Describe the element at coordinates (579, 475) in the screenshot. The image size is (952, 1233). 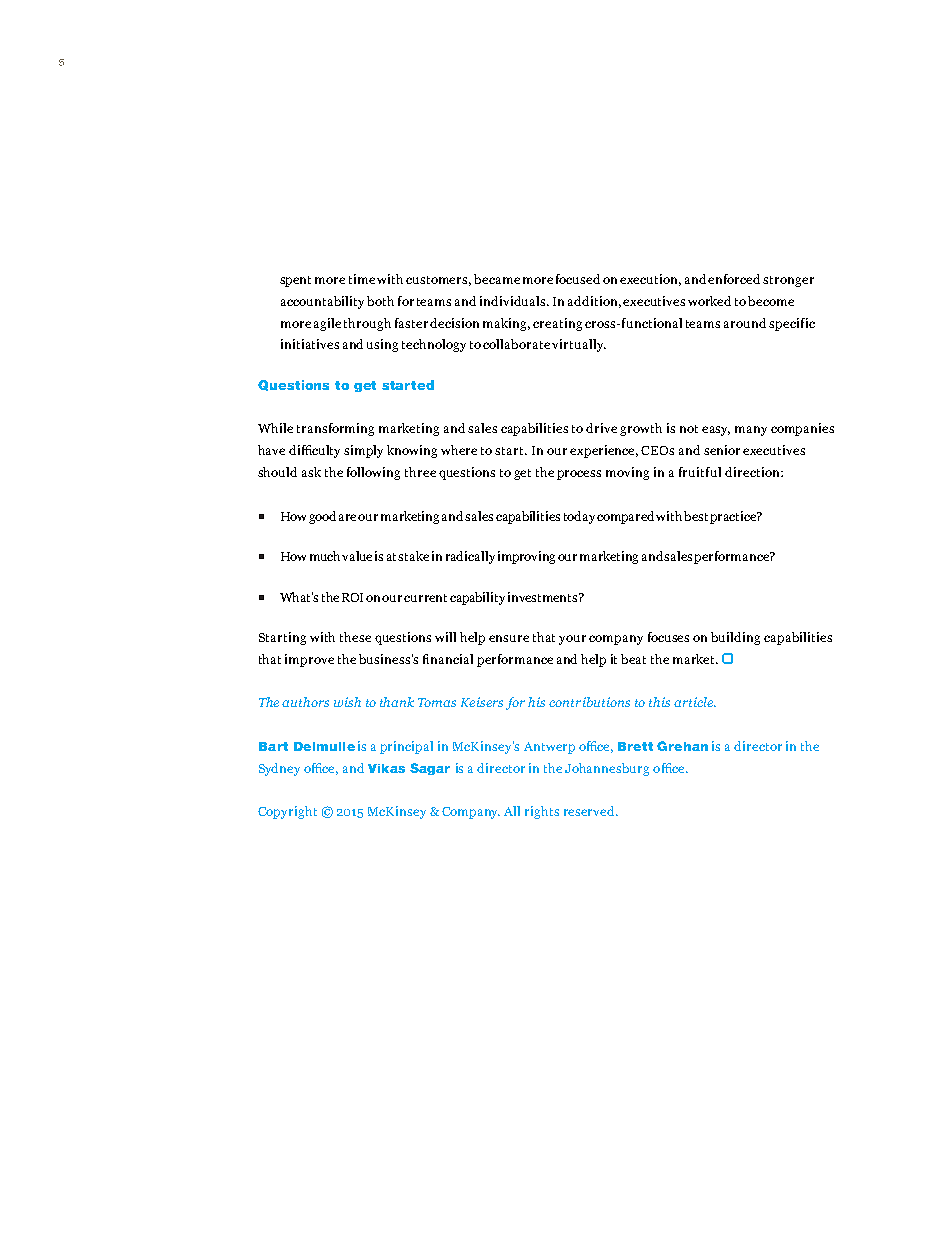
I see `process` at that location.
